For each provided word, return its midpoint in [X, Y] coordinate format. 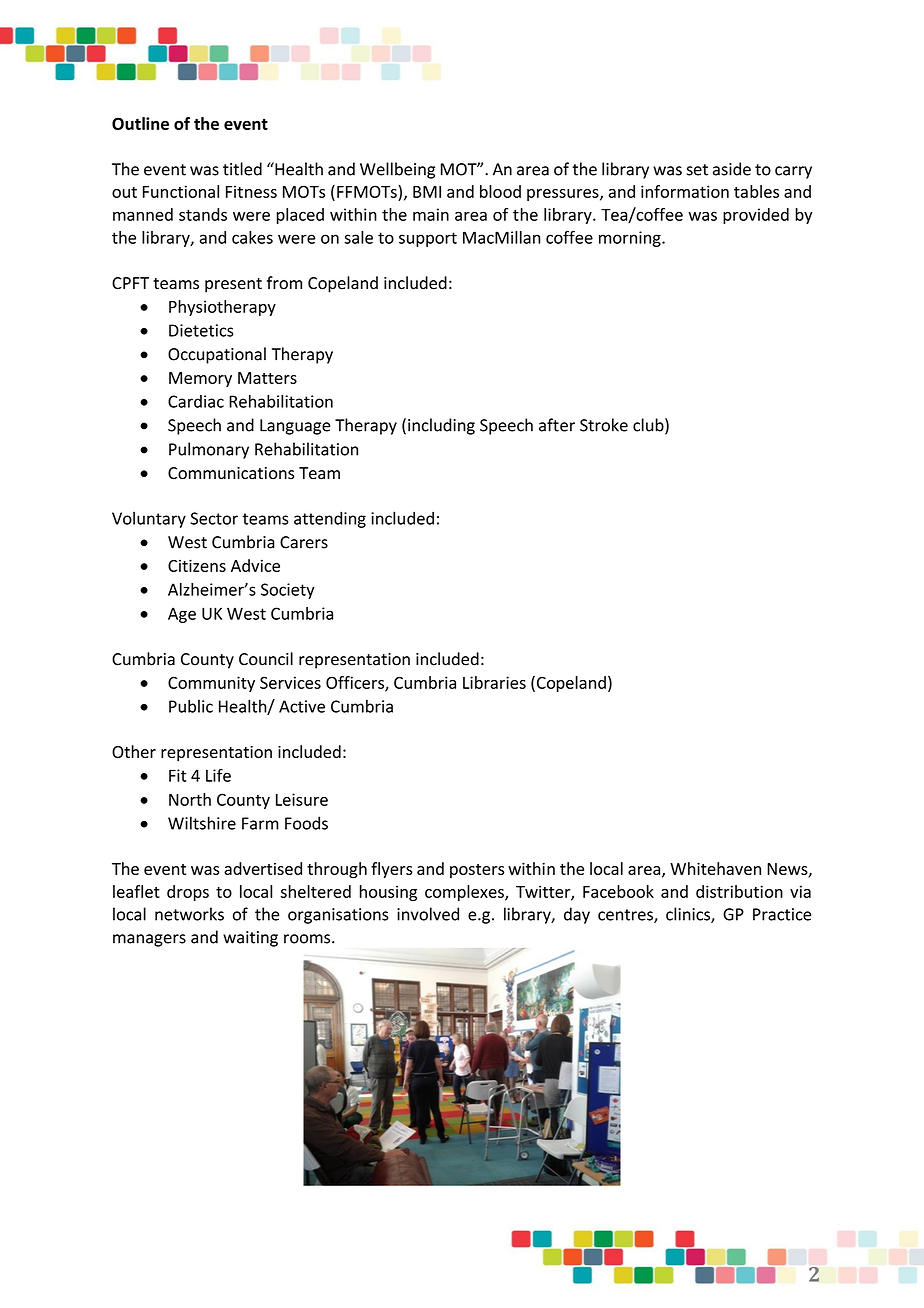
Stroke [604, 425]
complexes [465, 893]
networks [189, 914]
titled [242, 169]
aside [732, 169]
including [441, 426]
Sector [214, 518]
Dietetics [201, 330]
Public [191, 706]
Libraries [494, 682]
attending [330, 519]
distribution [739, 891]
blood [500, 191]
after [557, 425]
